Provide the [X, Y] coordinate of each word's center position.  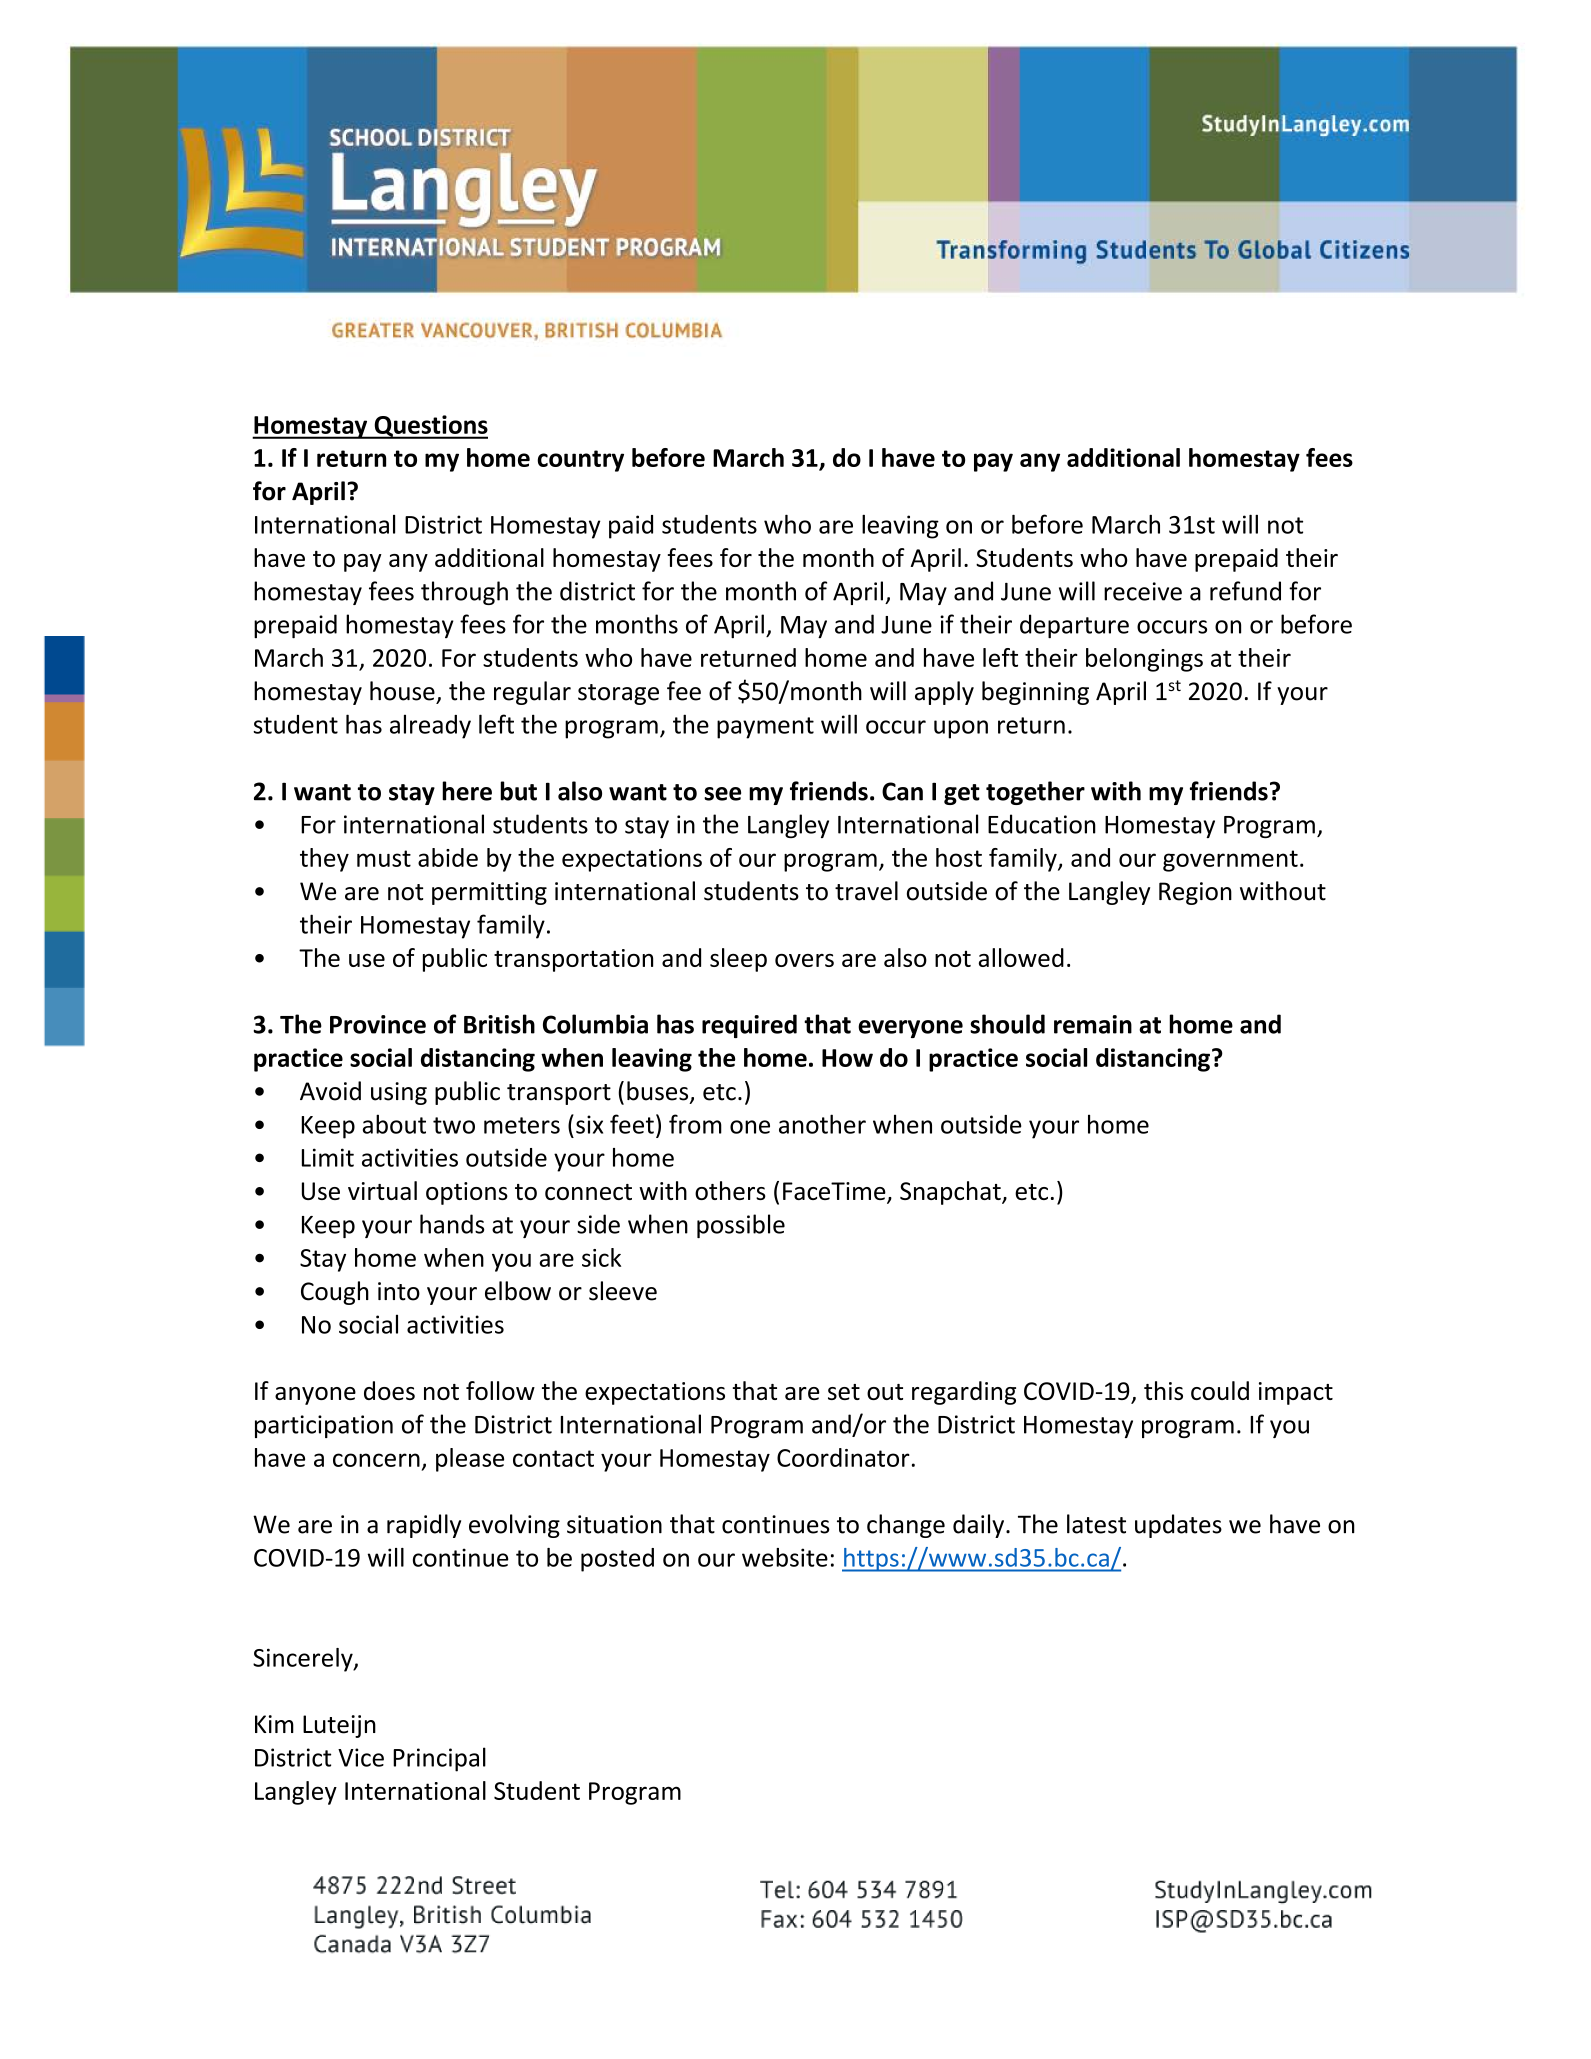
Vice [361, 1757]
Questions [430, 427]
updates [1178, 1526]
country [580, 461]
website [785, 1557]
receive [1143, 591]
